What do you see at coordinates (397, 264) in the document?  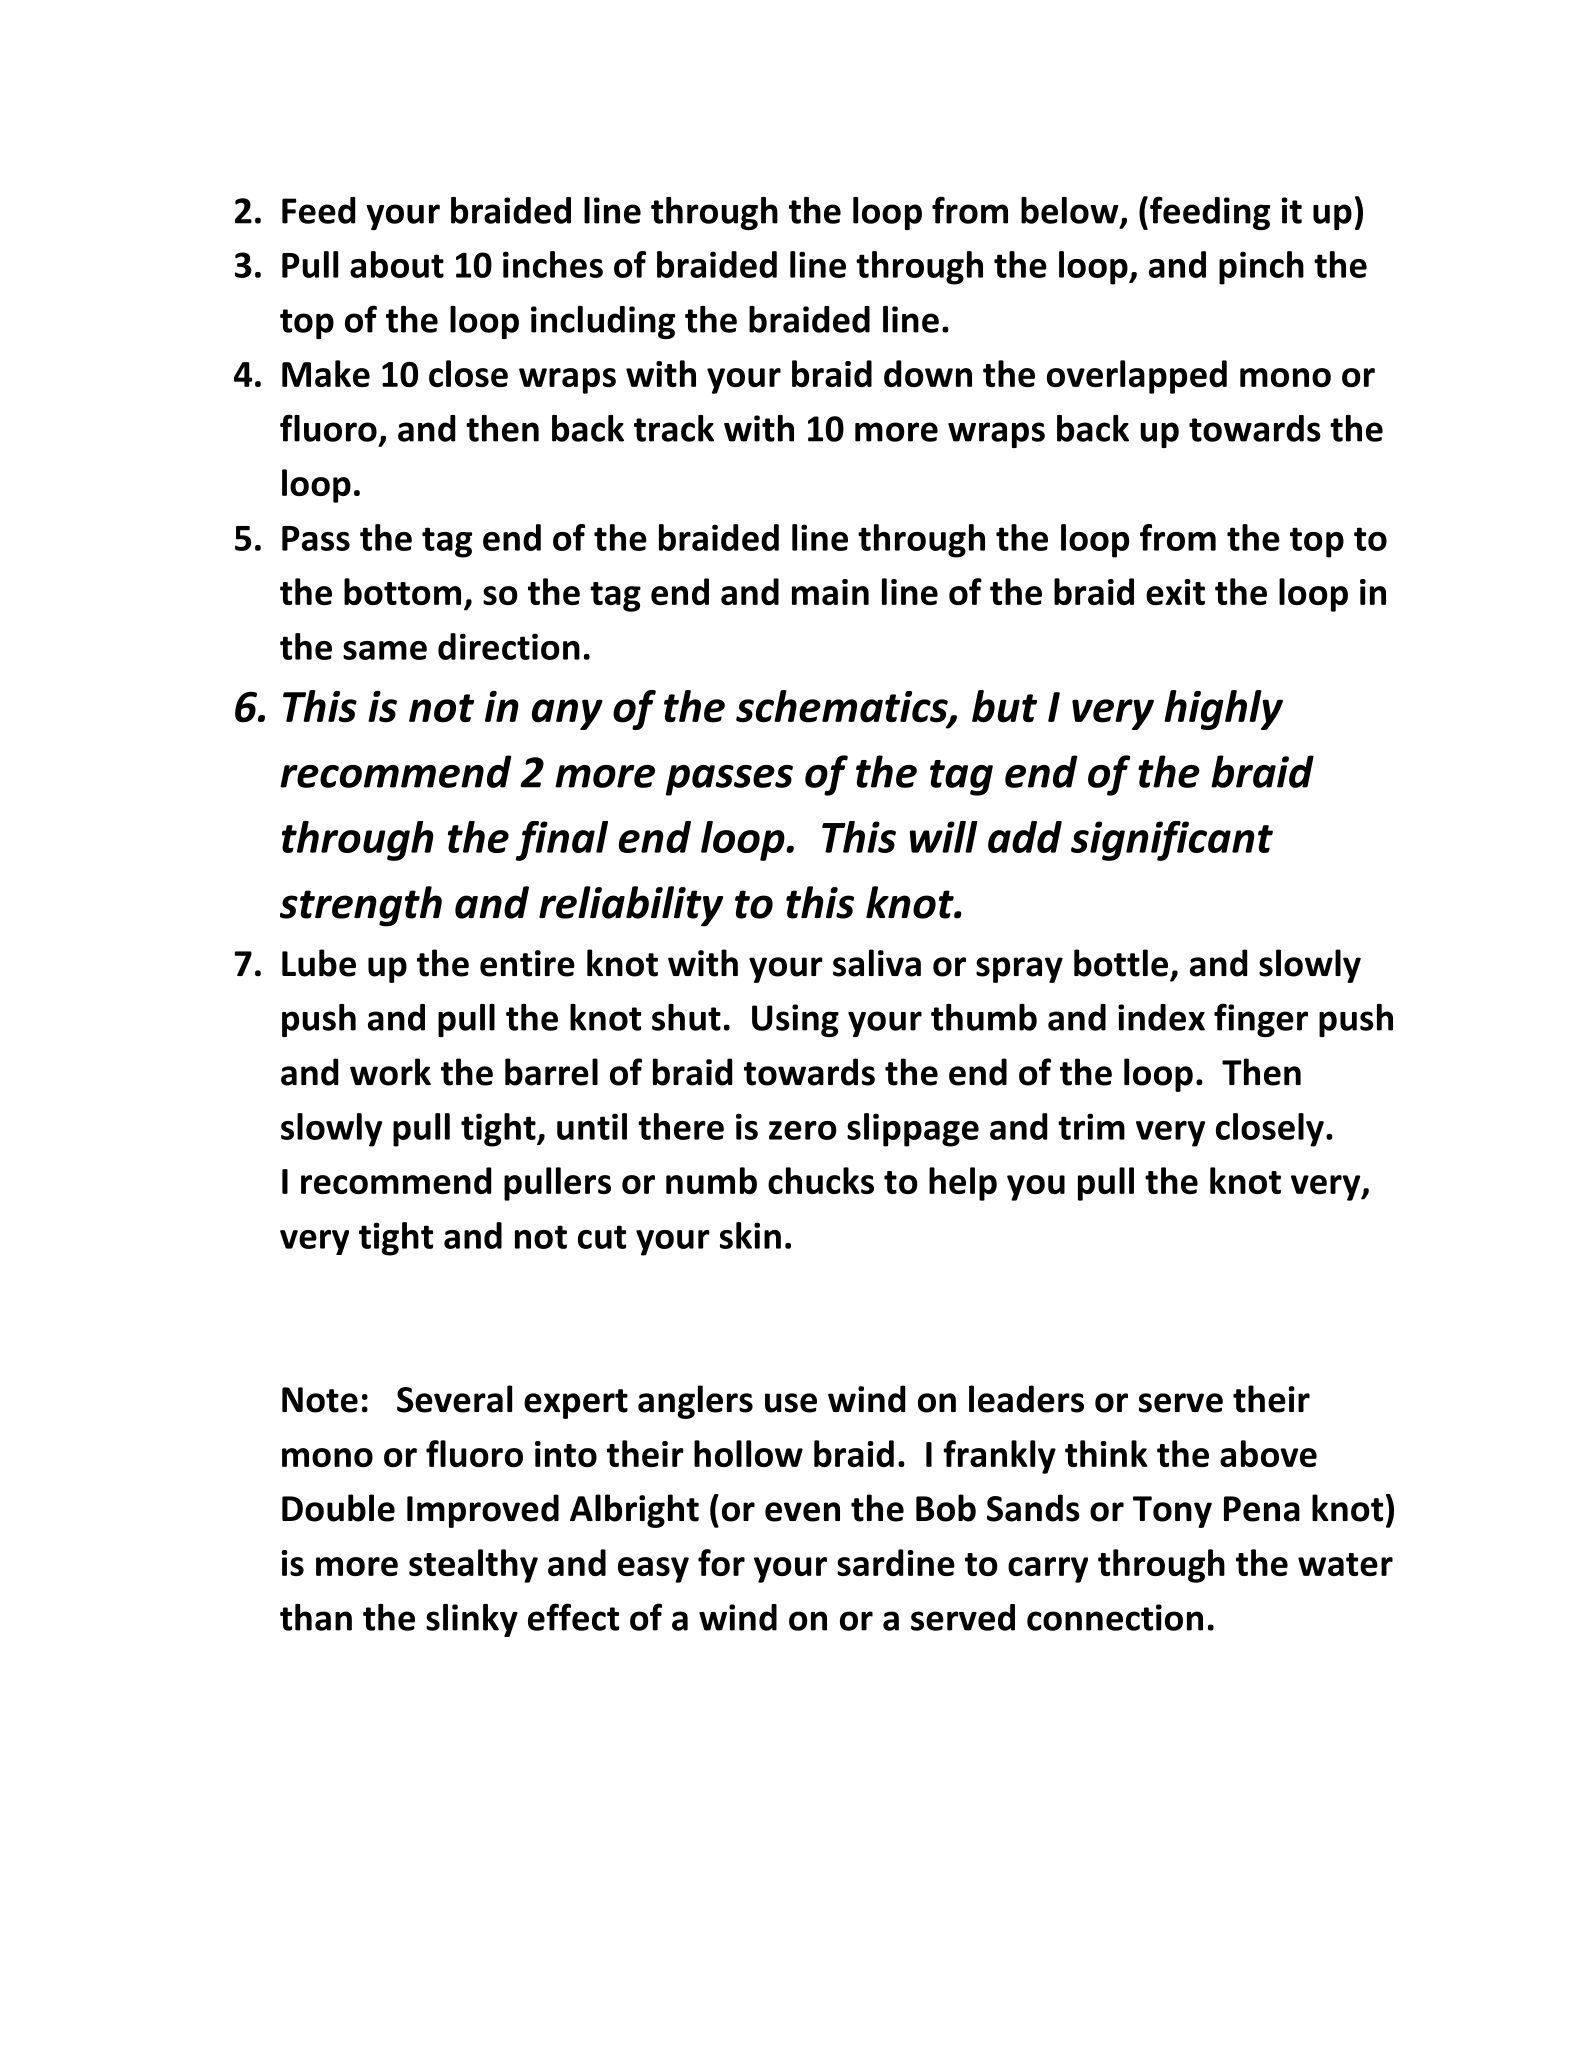 I see `about` at bounding box center [397, 264].
